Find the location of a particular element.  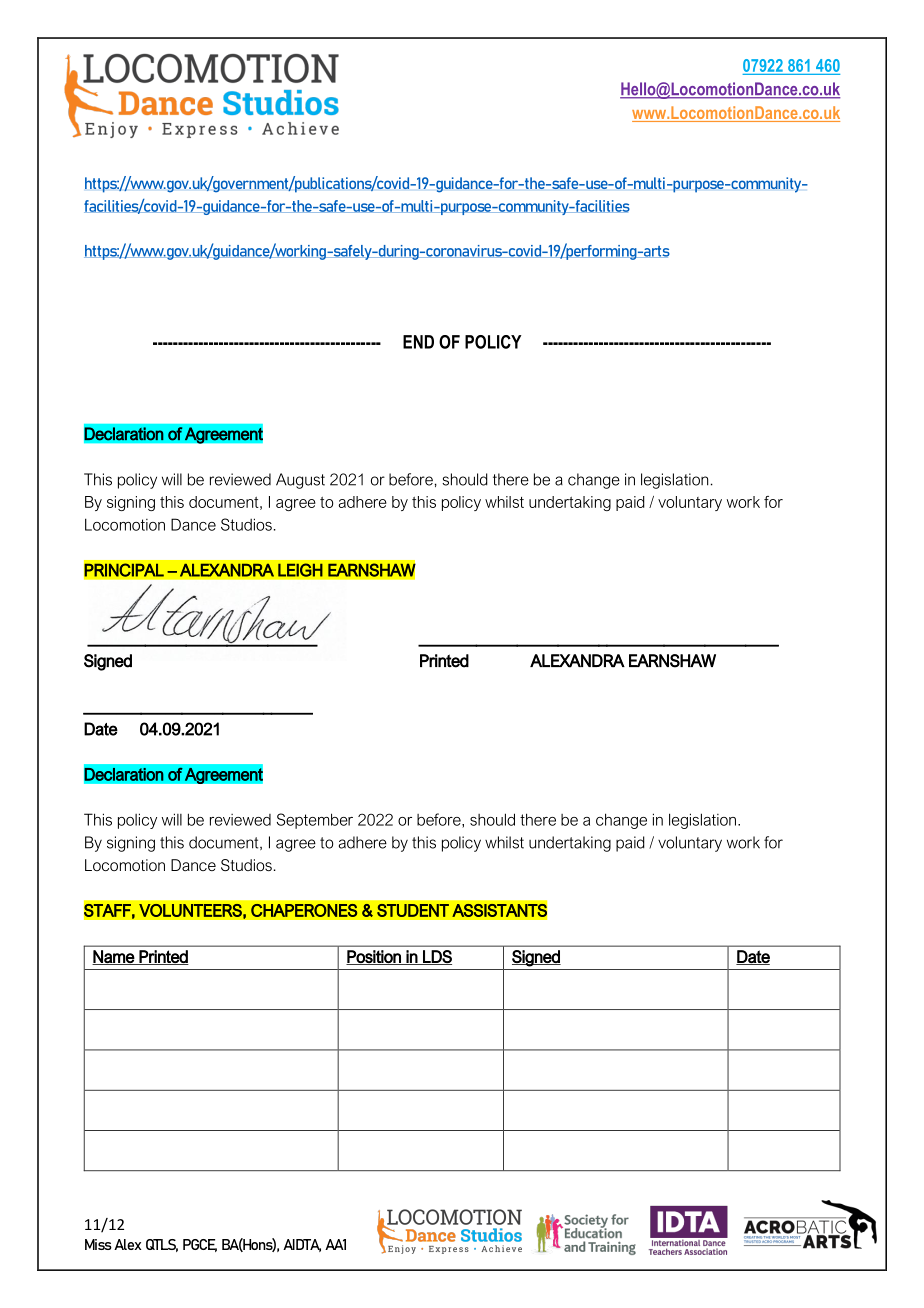

August is located at coordinates (300, 481).
